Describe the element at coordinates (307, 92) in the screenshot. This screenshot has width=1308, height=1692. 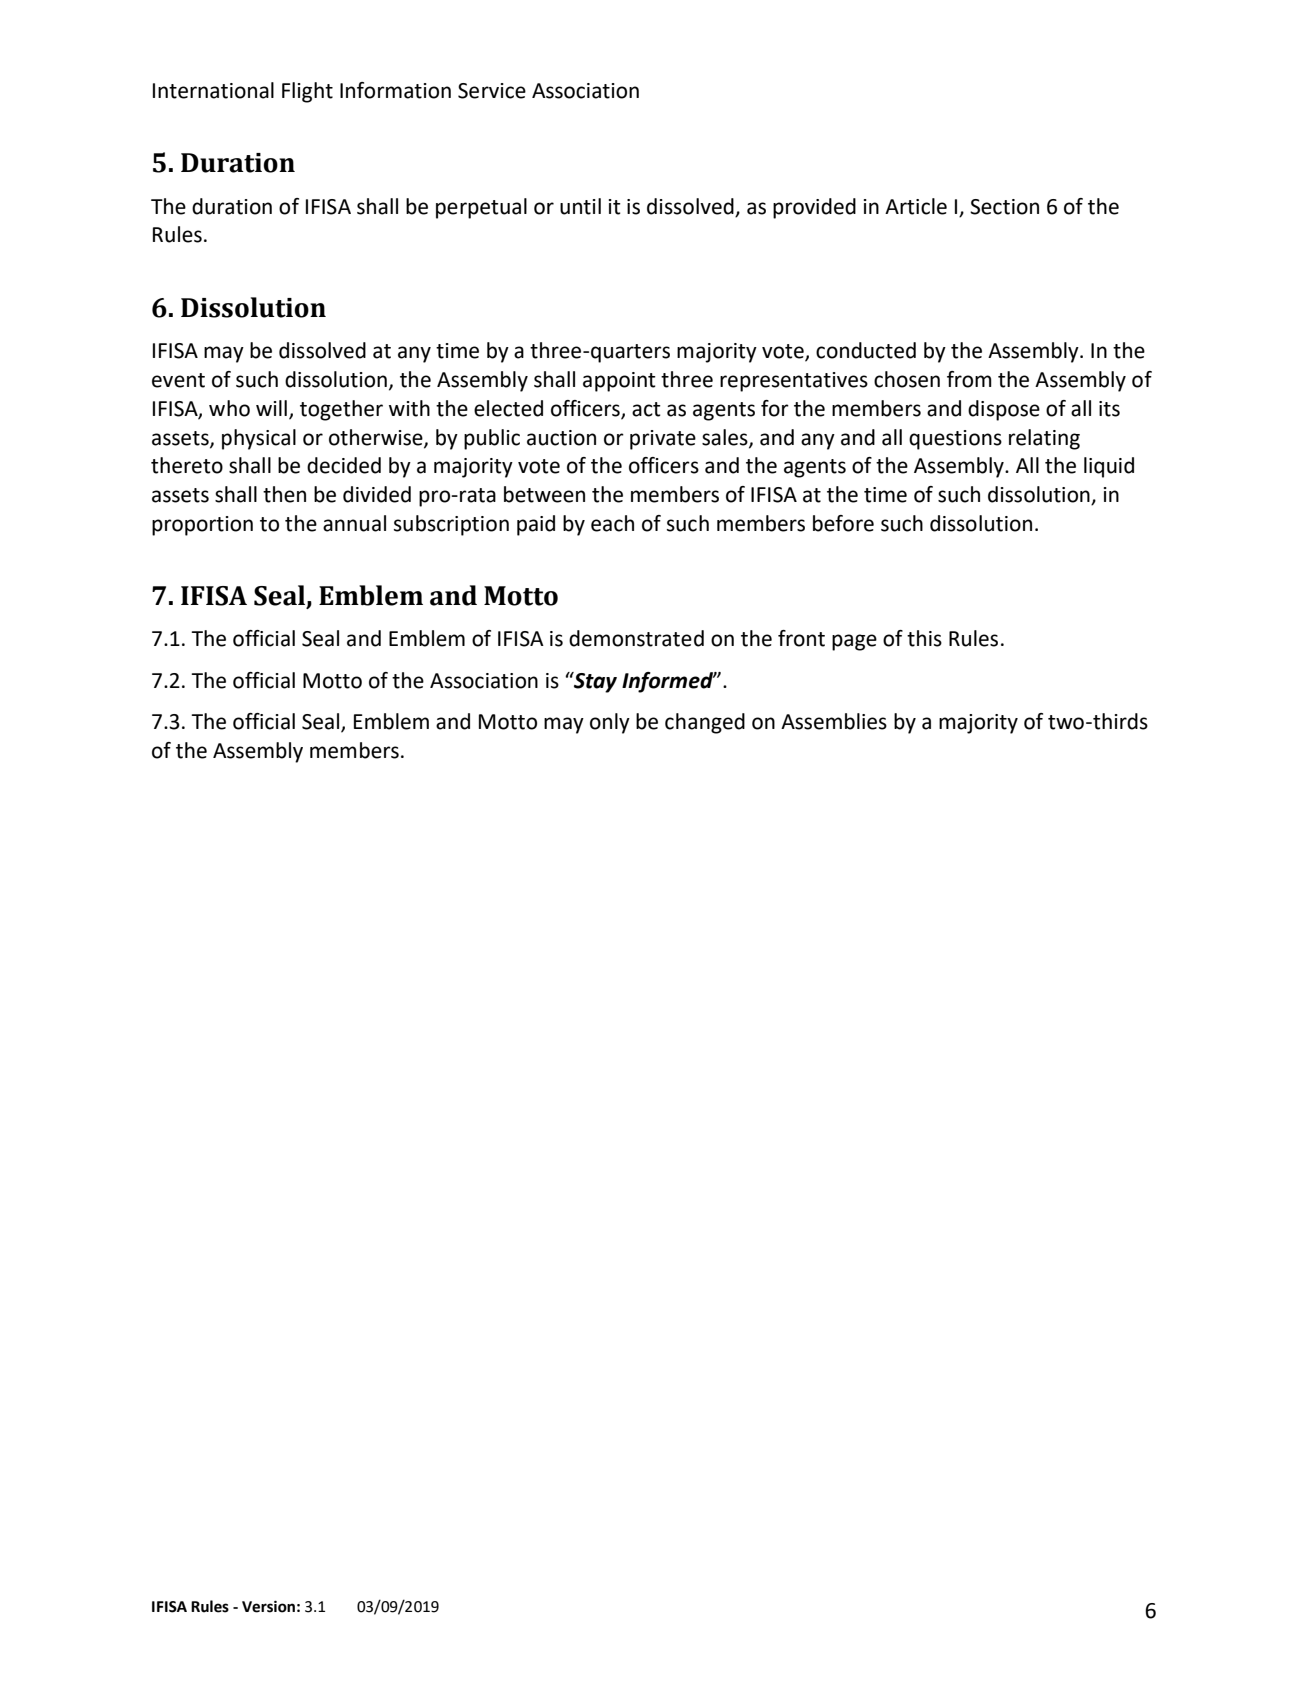
I see `Flight` at that location.
